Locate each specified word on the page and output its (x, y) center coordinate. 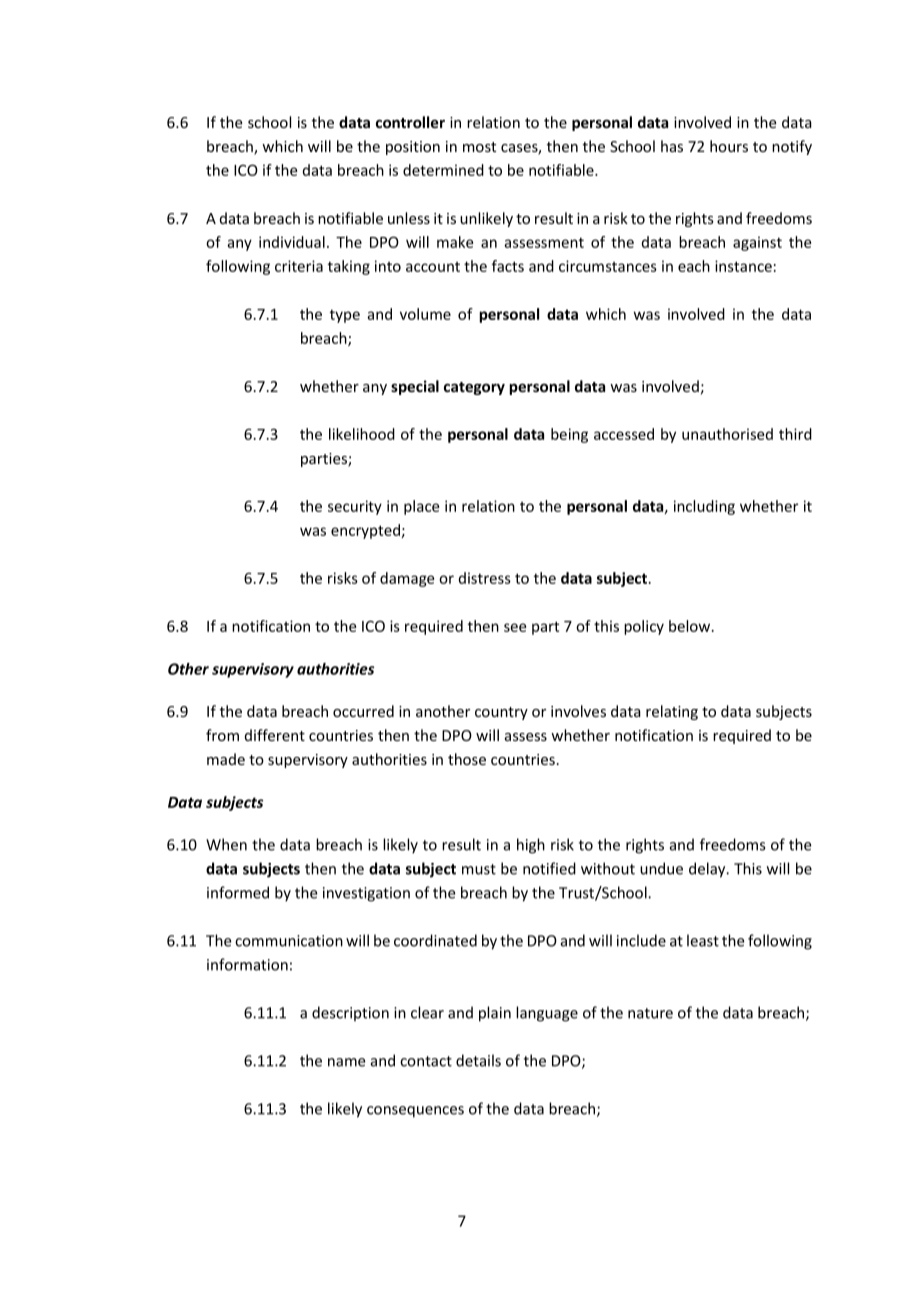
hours (729, 146)
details (478, 1060)
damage (407, 579)
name (347, 1062)
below (691, 626)
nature (650, 1013)
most (479, 147)
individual (292, 242)
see (515, 627)
